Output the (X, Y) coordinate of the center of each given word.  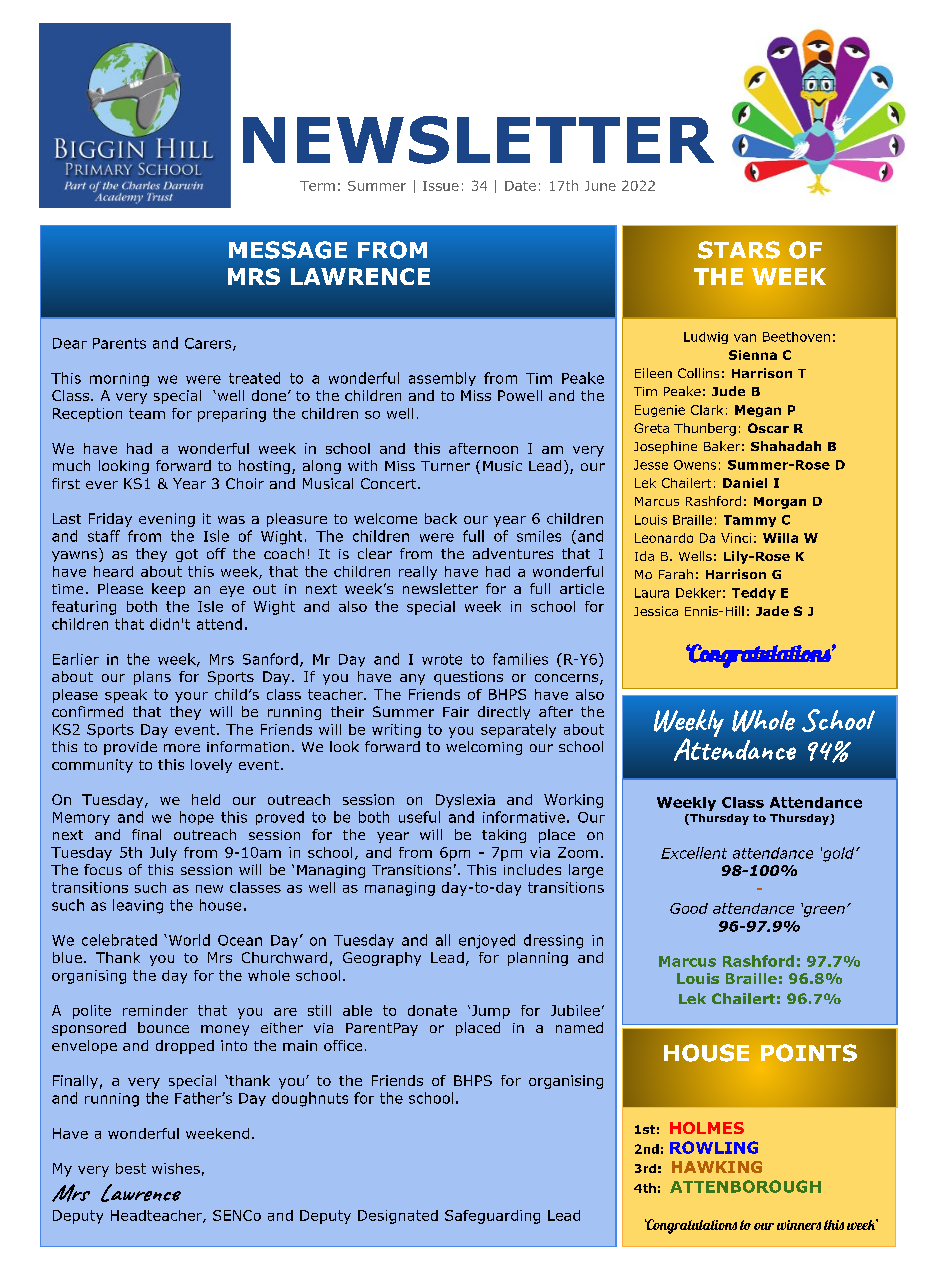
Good (689, 908)
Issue (441, 186)
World (188, 940)
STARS (739, 250)
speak (126, 696)
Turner (445, 466)
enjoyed (487, 941)
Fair (456, 712)
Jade (772, 611)
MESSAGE (288, 250)
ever (102, 485)
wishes (176, 1168)
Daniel (745, 483)
